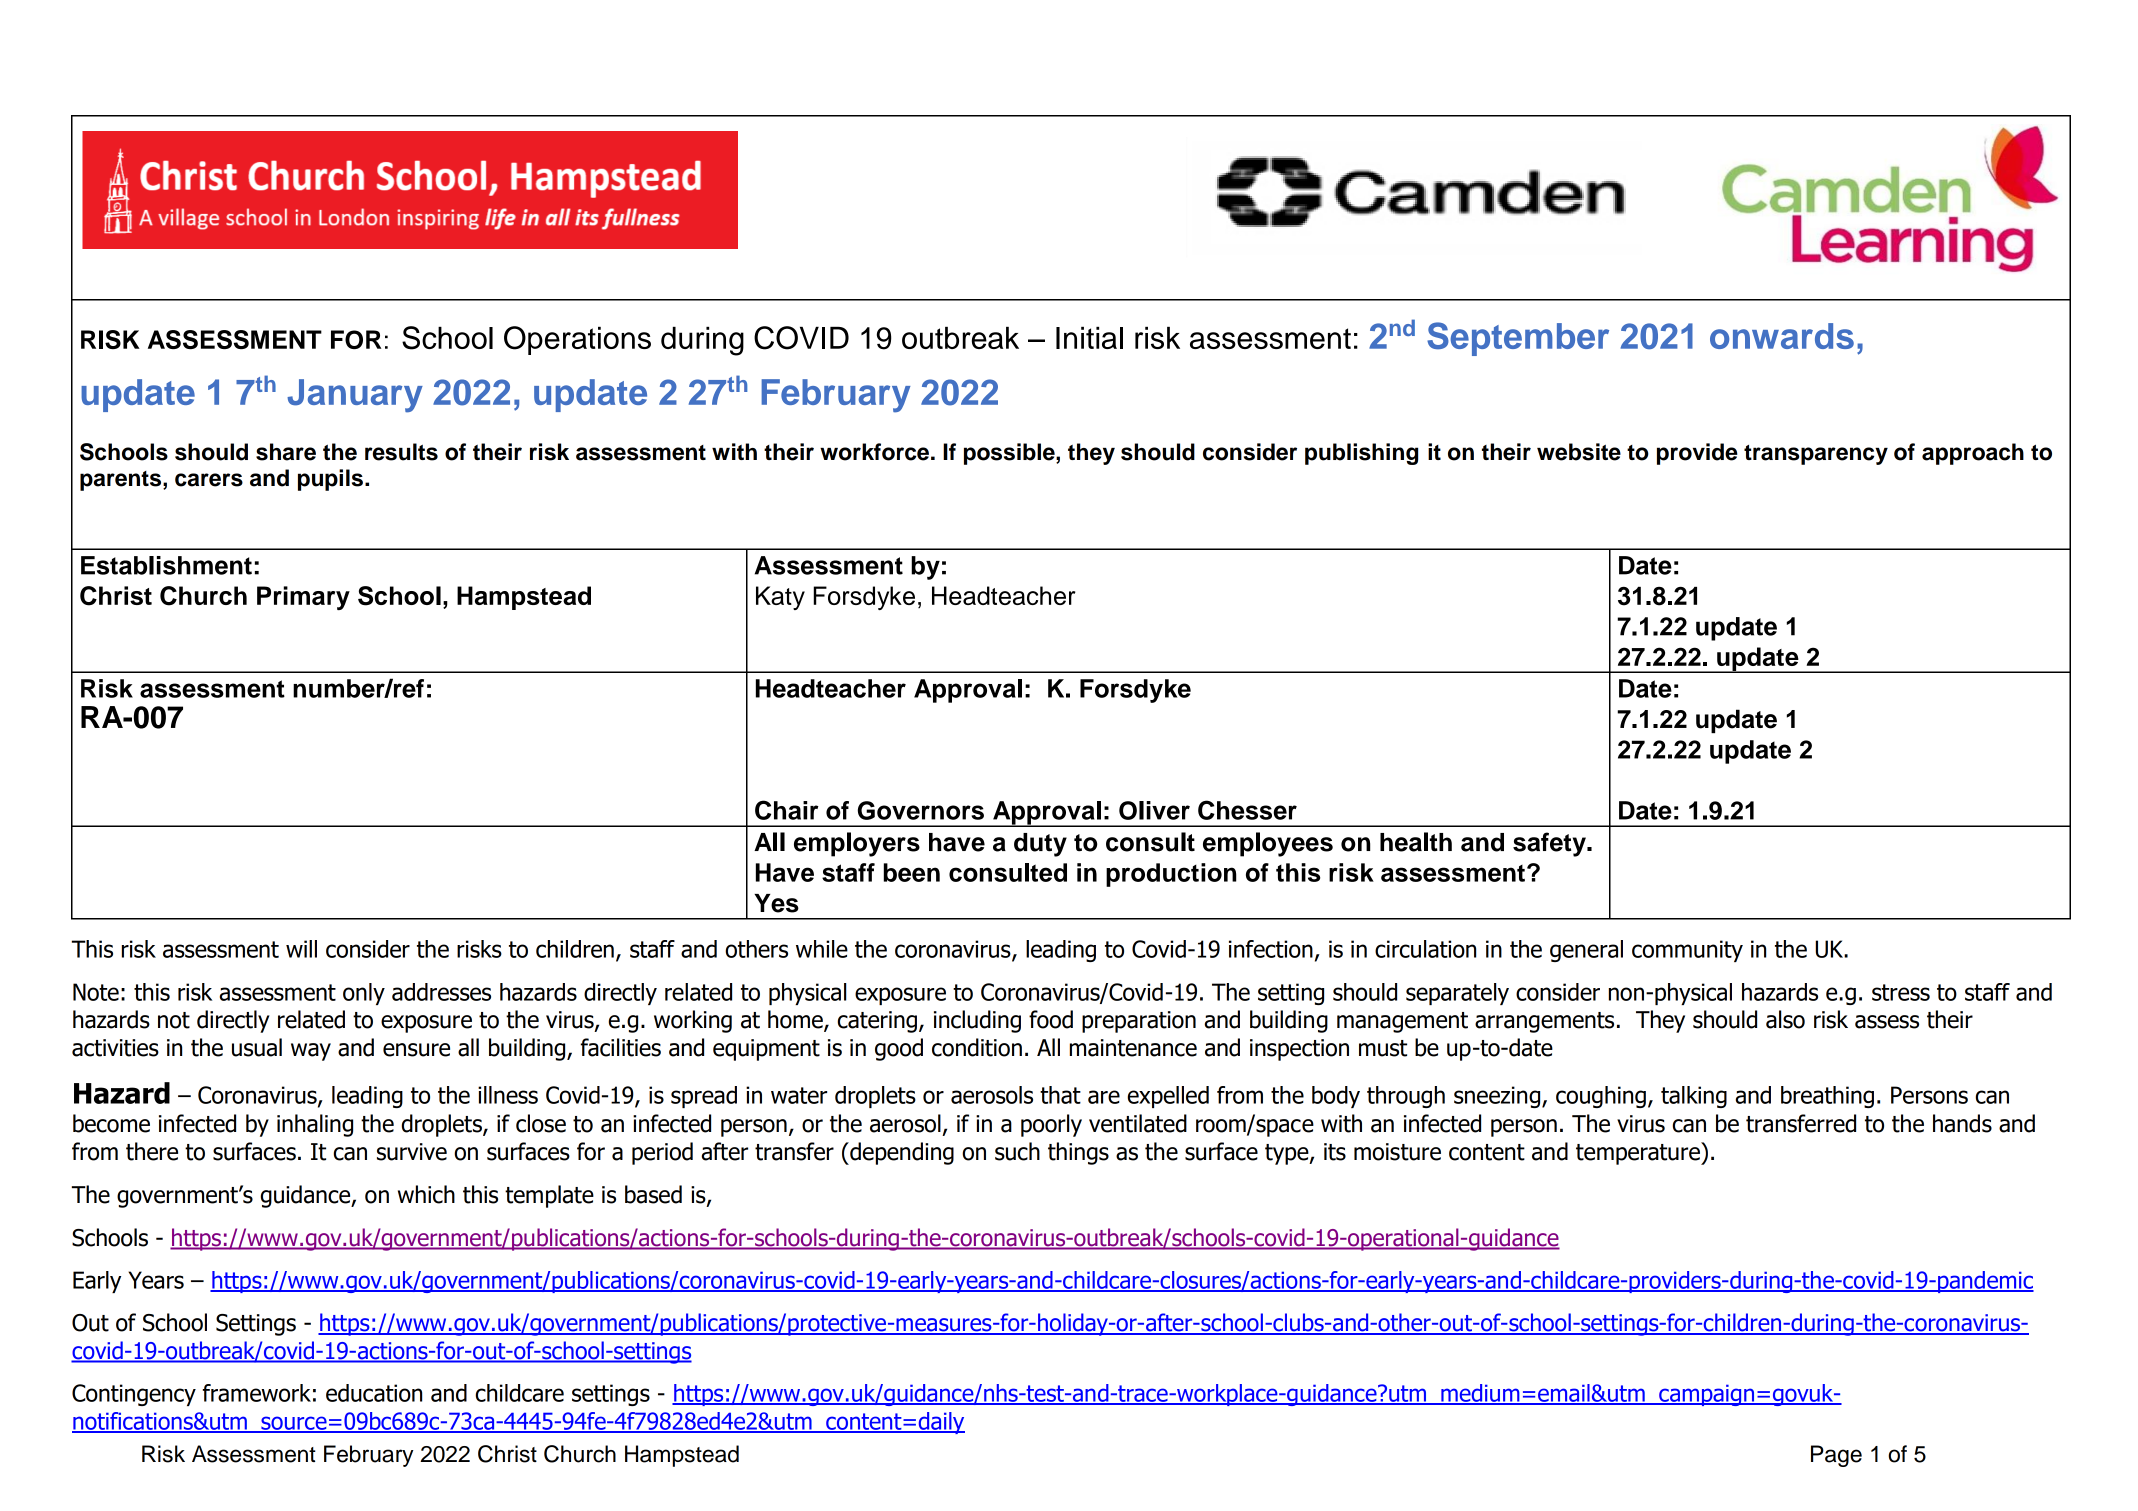 Image resolution: width=2138 pixels, height=1511 pixels. Describe the element at coordinates (1816, 455) in the page. I see `transparency` at that location.
